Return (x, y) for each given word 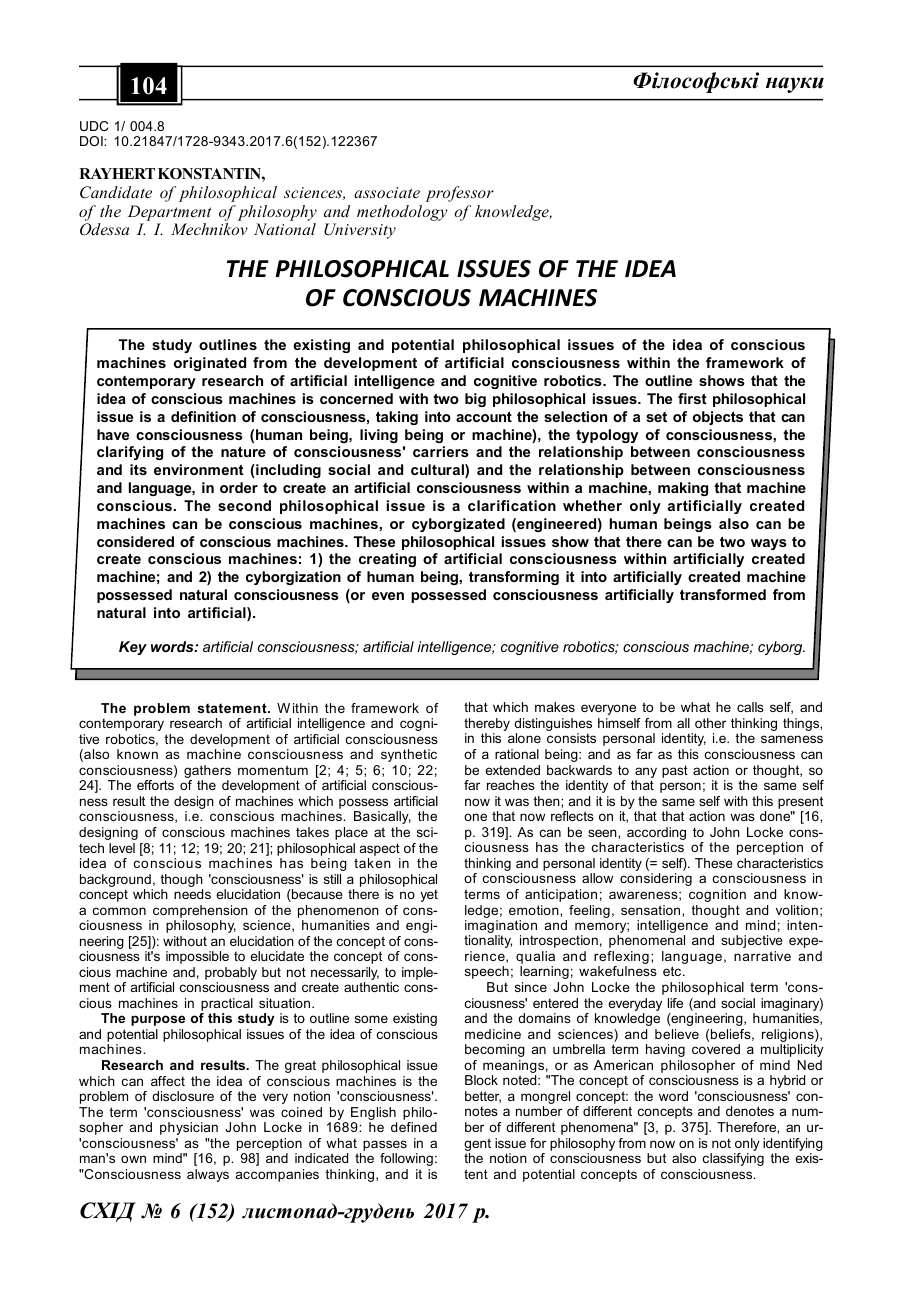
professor (459, 194)
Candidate (116, 192)
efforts (155, 785)
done (776, 816)
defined (414, 1127)
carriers (441, 451)
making (683, 489)
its (138, 469)
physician (189, 1128)
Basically (382, 817)
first (692, 398)
